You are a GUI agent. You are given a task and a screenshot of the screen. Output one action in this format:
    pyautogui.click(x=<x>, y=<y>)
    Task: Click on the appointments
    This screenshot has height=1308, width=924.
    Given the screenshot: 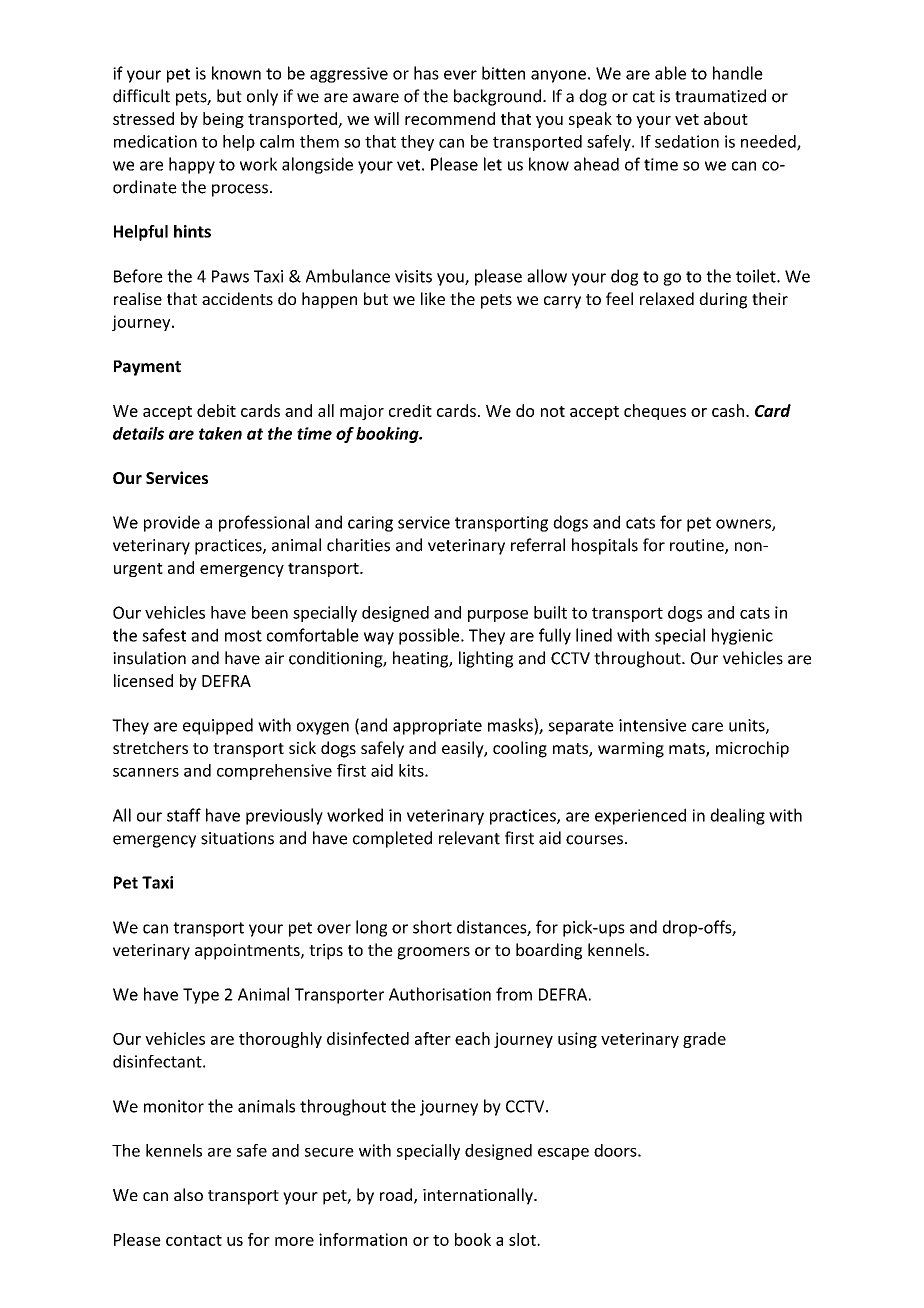 What is the action you would take?
    pyautogui.click(x=248, y=952)
